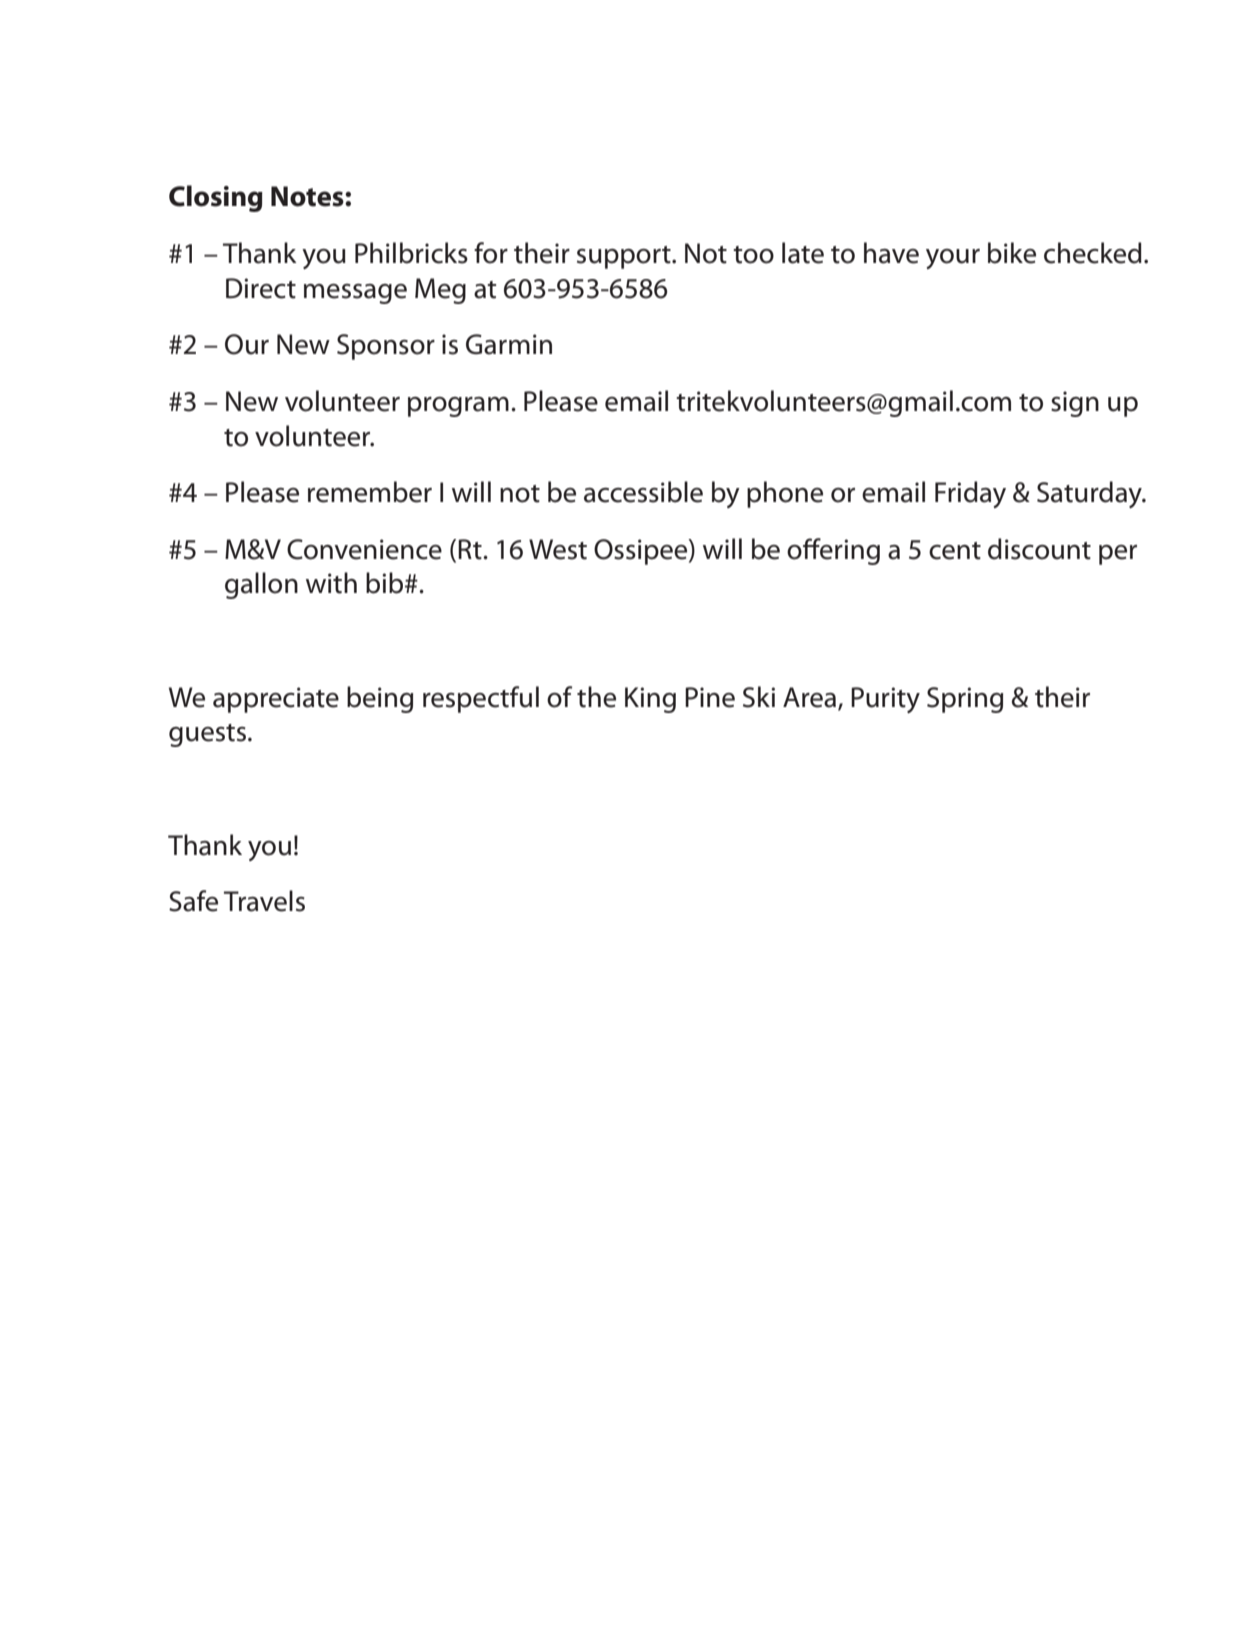 This screenshot has width=1257, height=1627. Describe the element at coordinates (509, 344) in the screenshot. I see `Garmin` at that location.
